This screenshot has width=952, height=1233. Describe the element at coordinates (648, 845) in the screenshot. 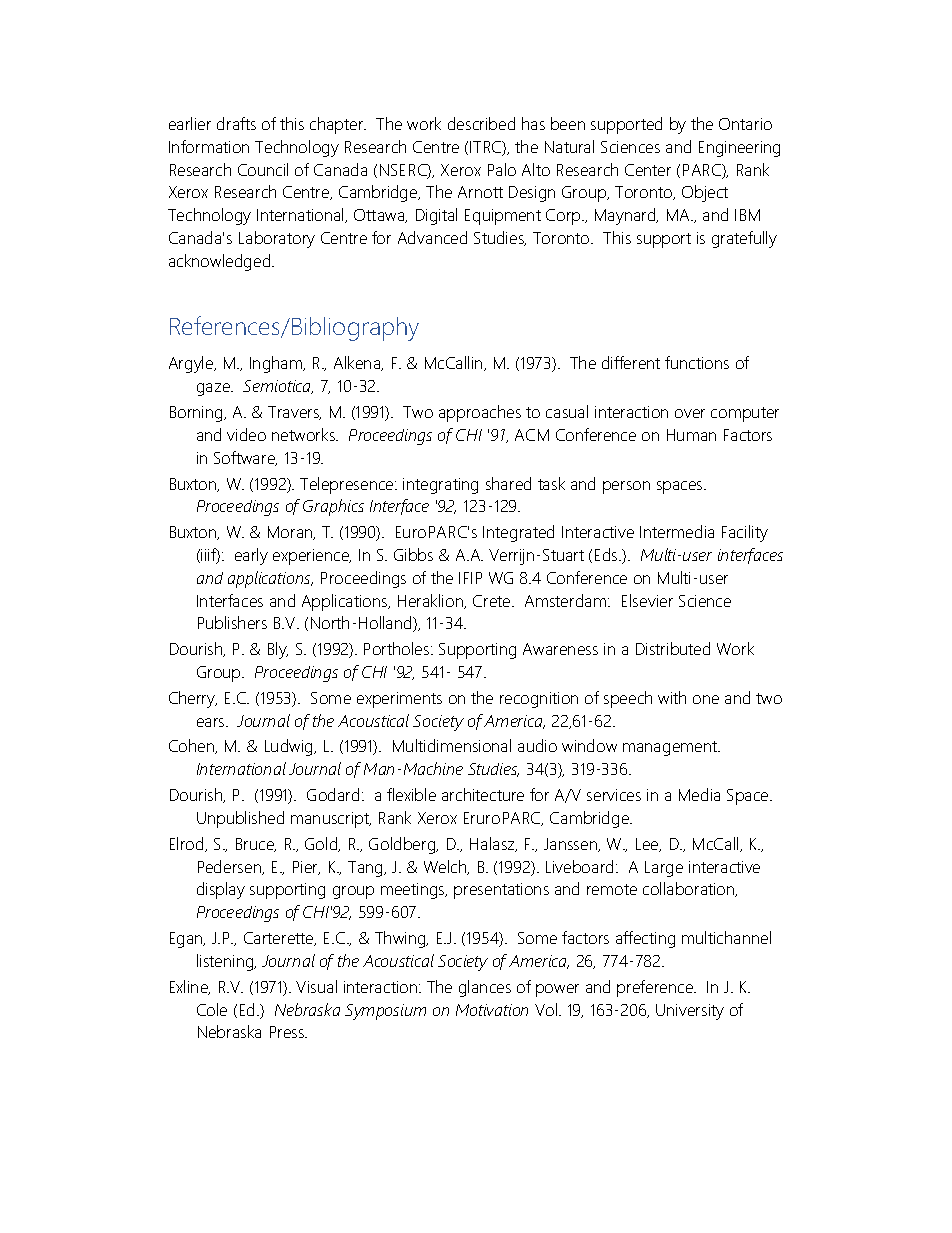

I see `Lee` at that location.
